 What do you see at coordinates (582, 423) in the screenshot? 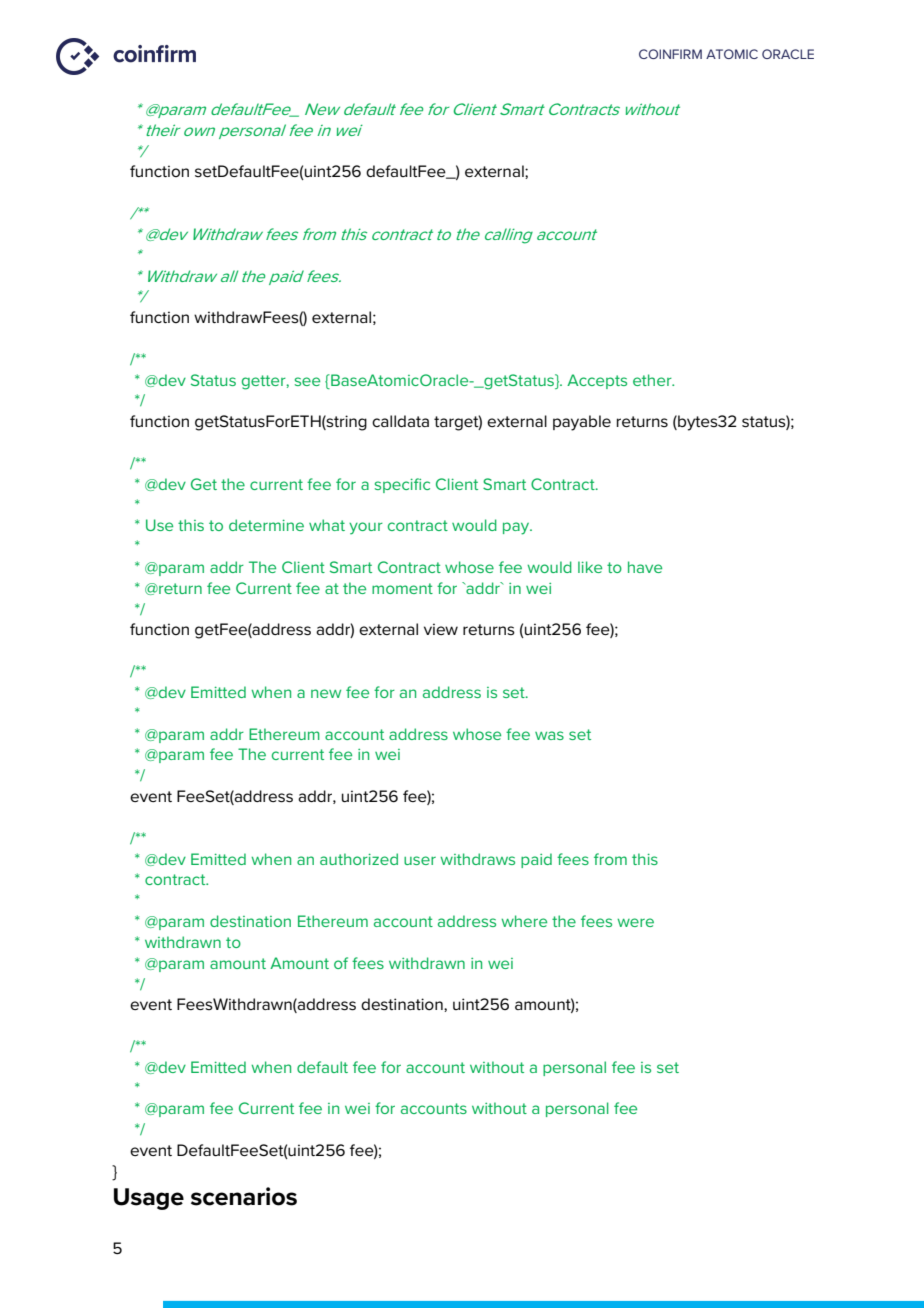
I see `payable` at bounding box center [582, 423].
